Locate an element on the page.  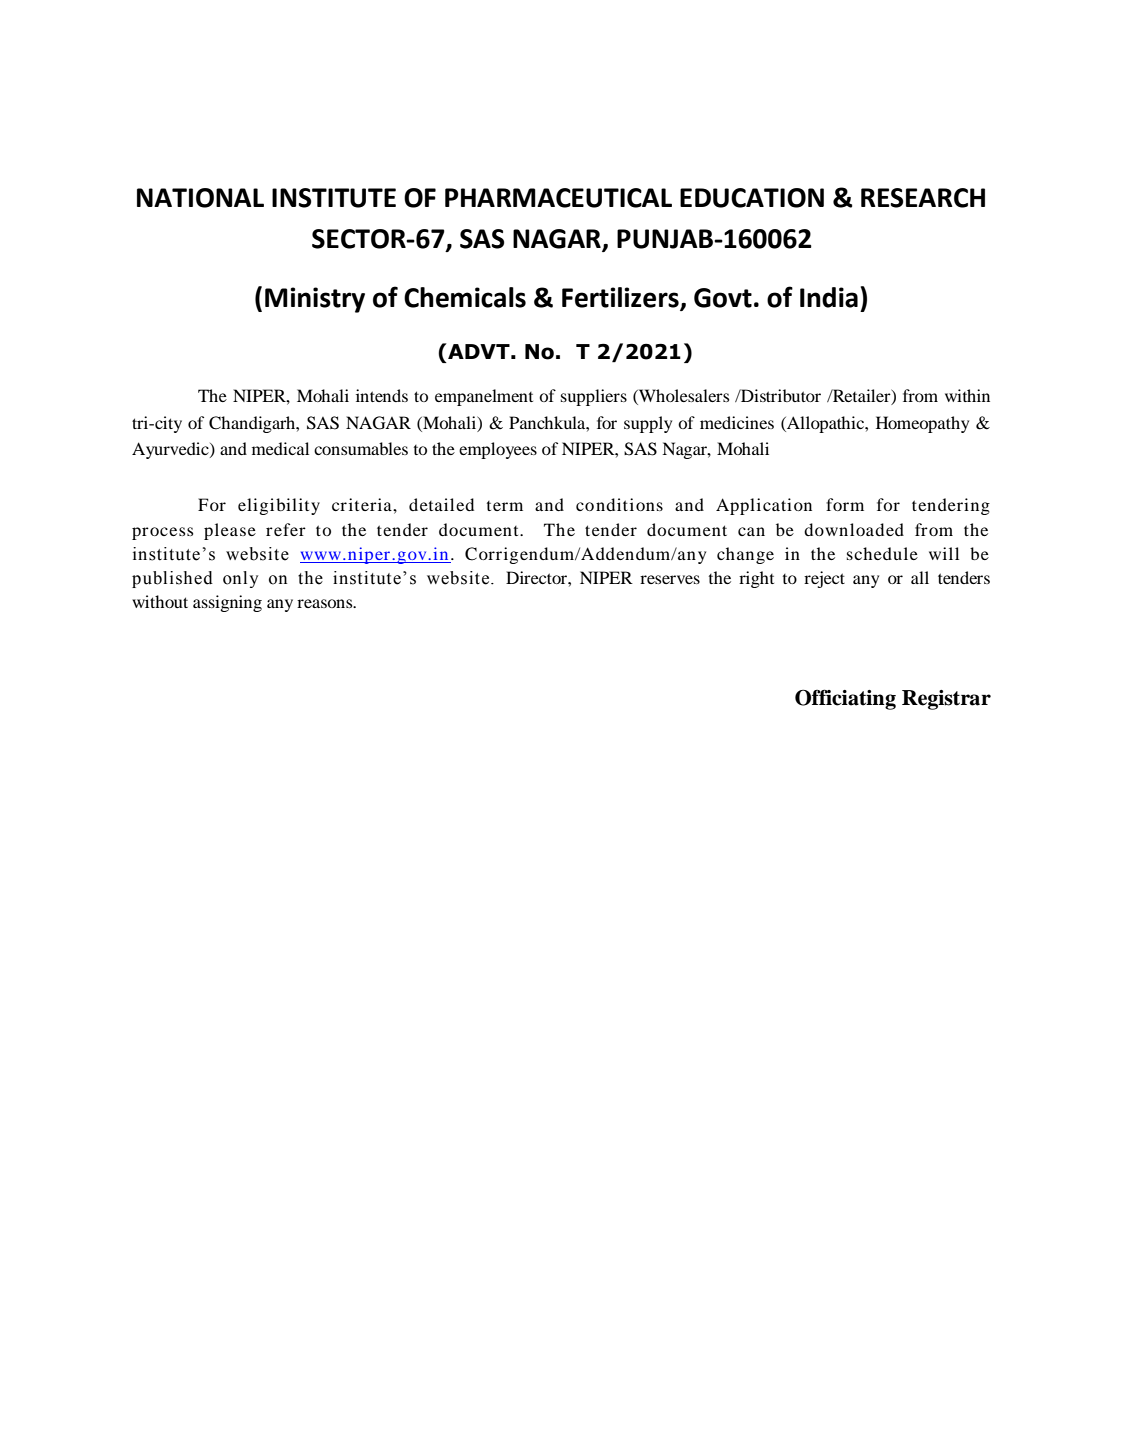
employees is located at coordinates (498, 450).
